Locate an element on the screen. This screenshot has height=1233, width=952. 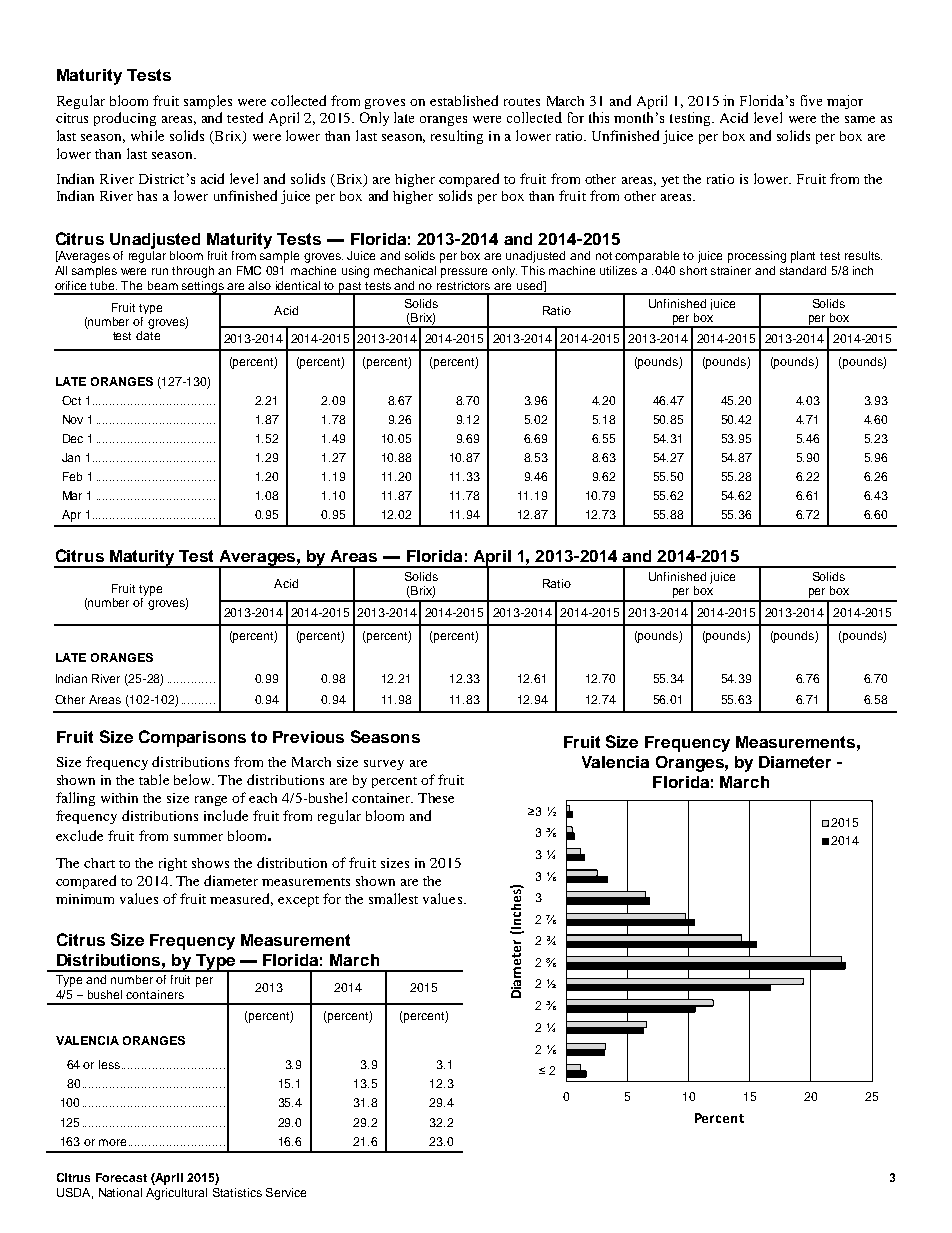
five is located at coordinates (811, 100).
